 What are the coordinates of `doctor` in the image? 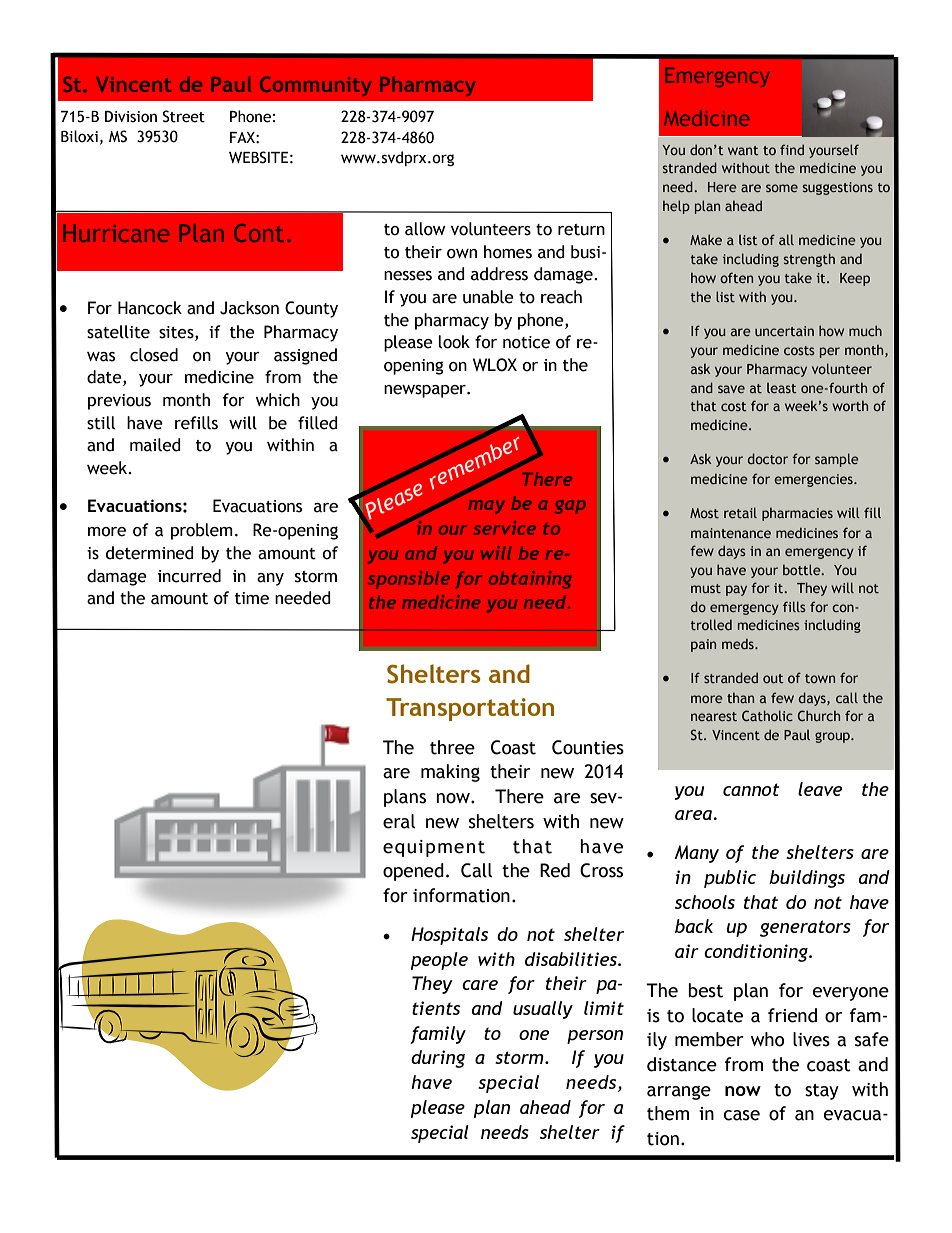 It's located at (767, 458).
